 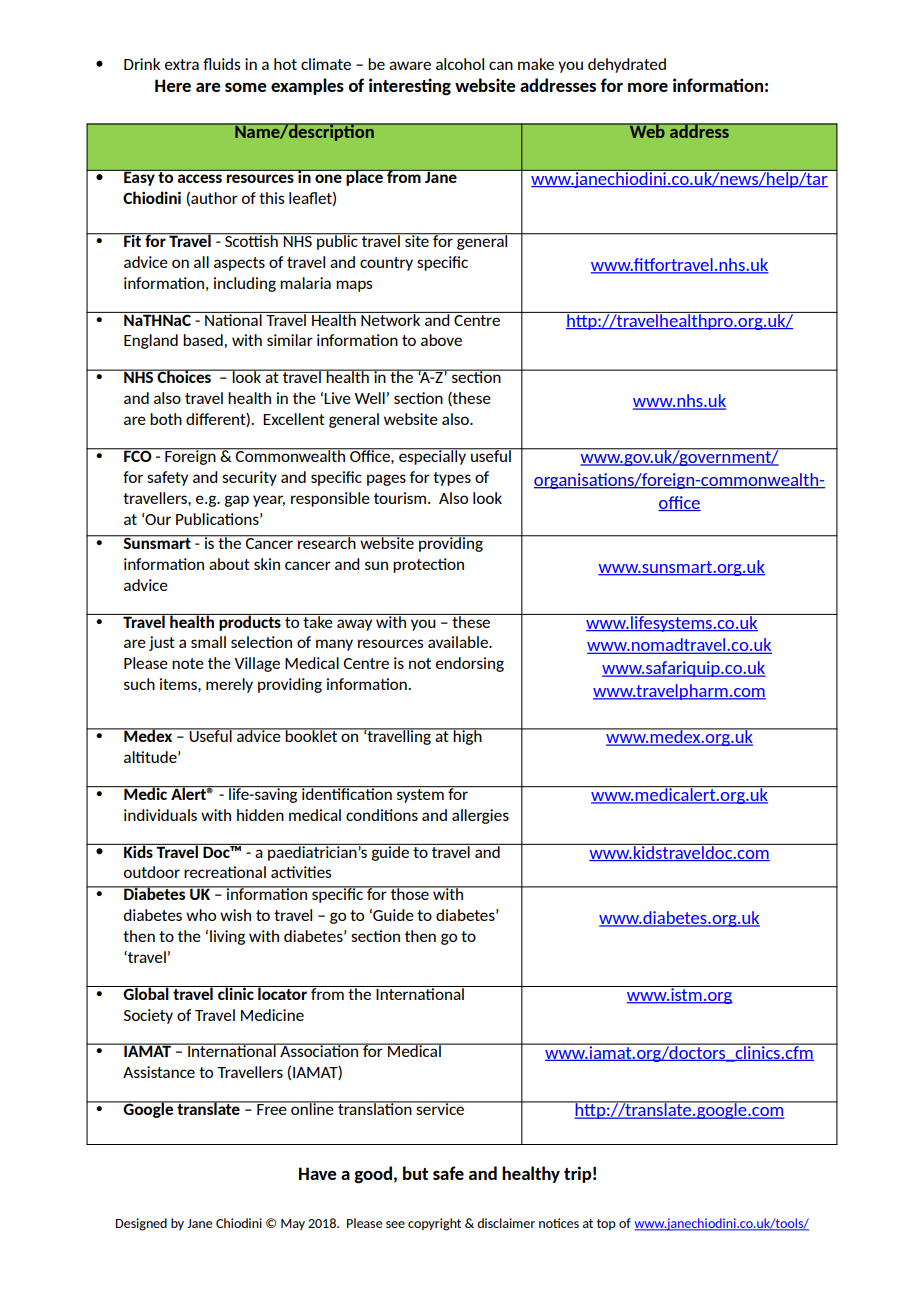 I want to click on individuals, so click(x=160, y=815).
